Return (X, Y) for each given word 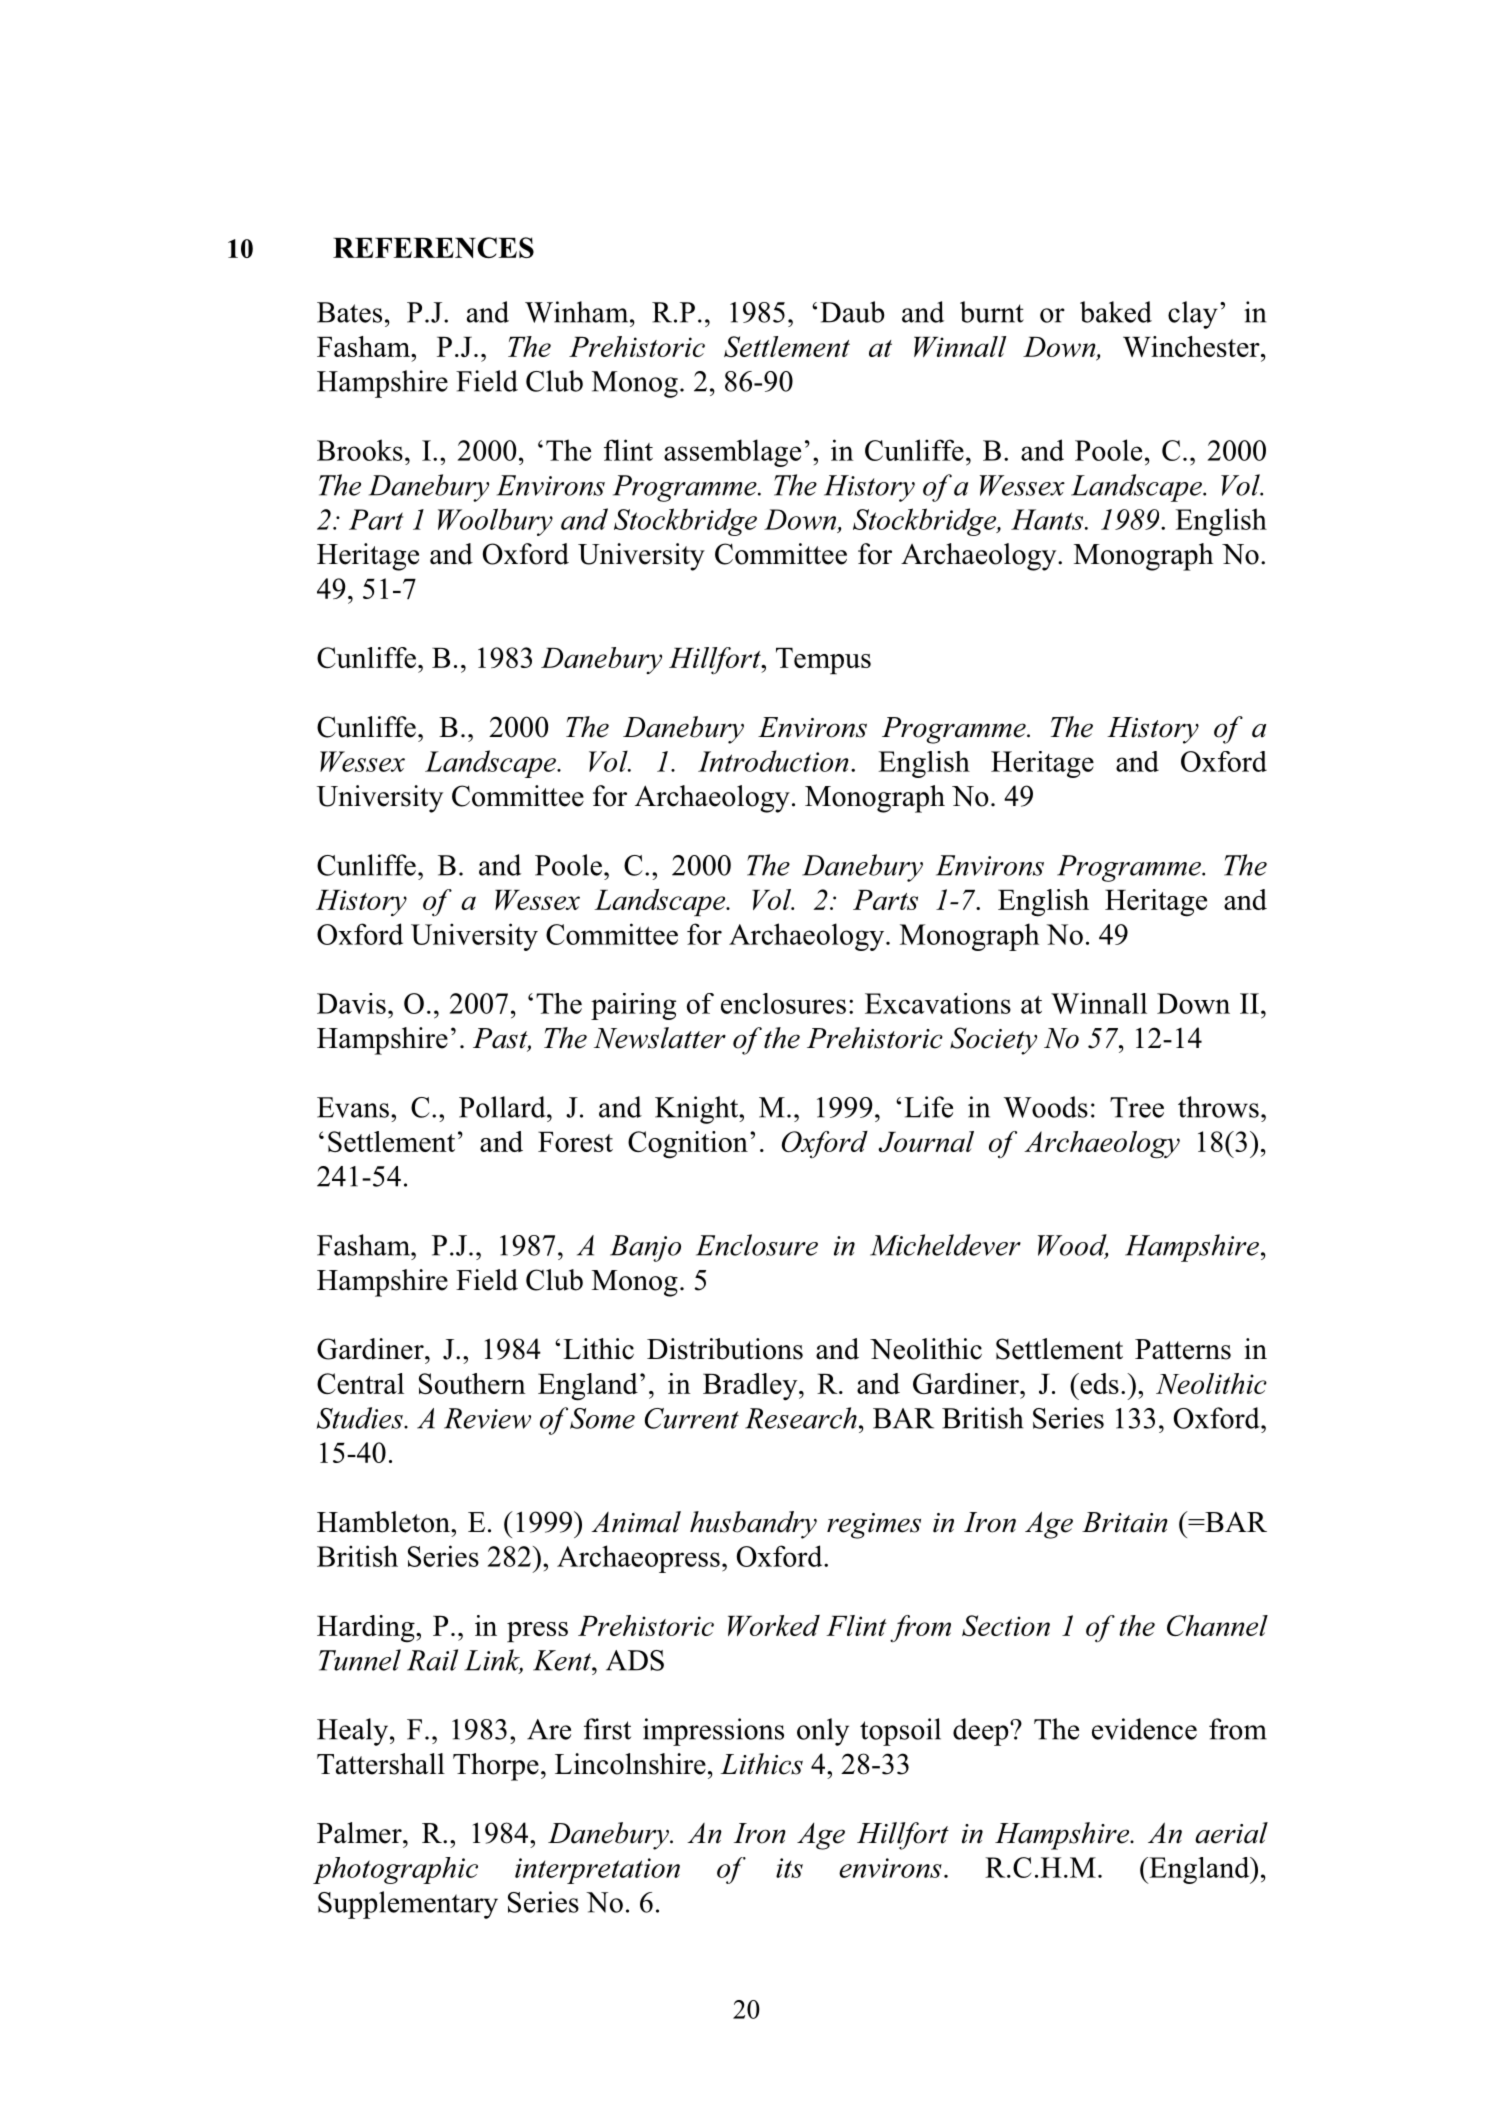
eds (1098, 1383)
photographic (395, 1870)
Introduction (773, 761)
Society (993, 1041)
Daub (852, 312)
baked (1116, 312)
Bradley (751, 1387)
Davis (351, 1003)
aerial (1231, 1833)
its (789, 1868)
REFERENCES (433, 247)
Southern (472, 1383)
